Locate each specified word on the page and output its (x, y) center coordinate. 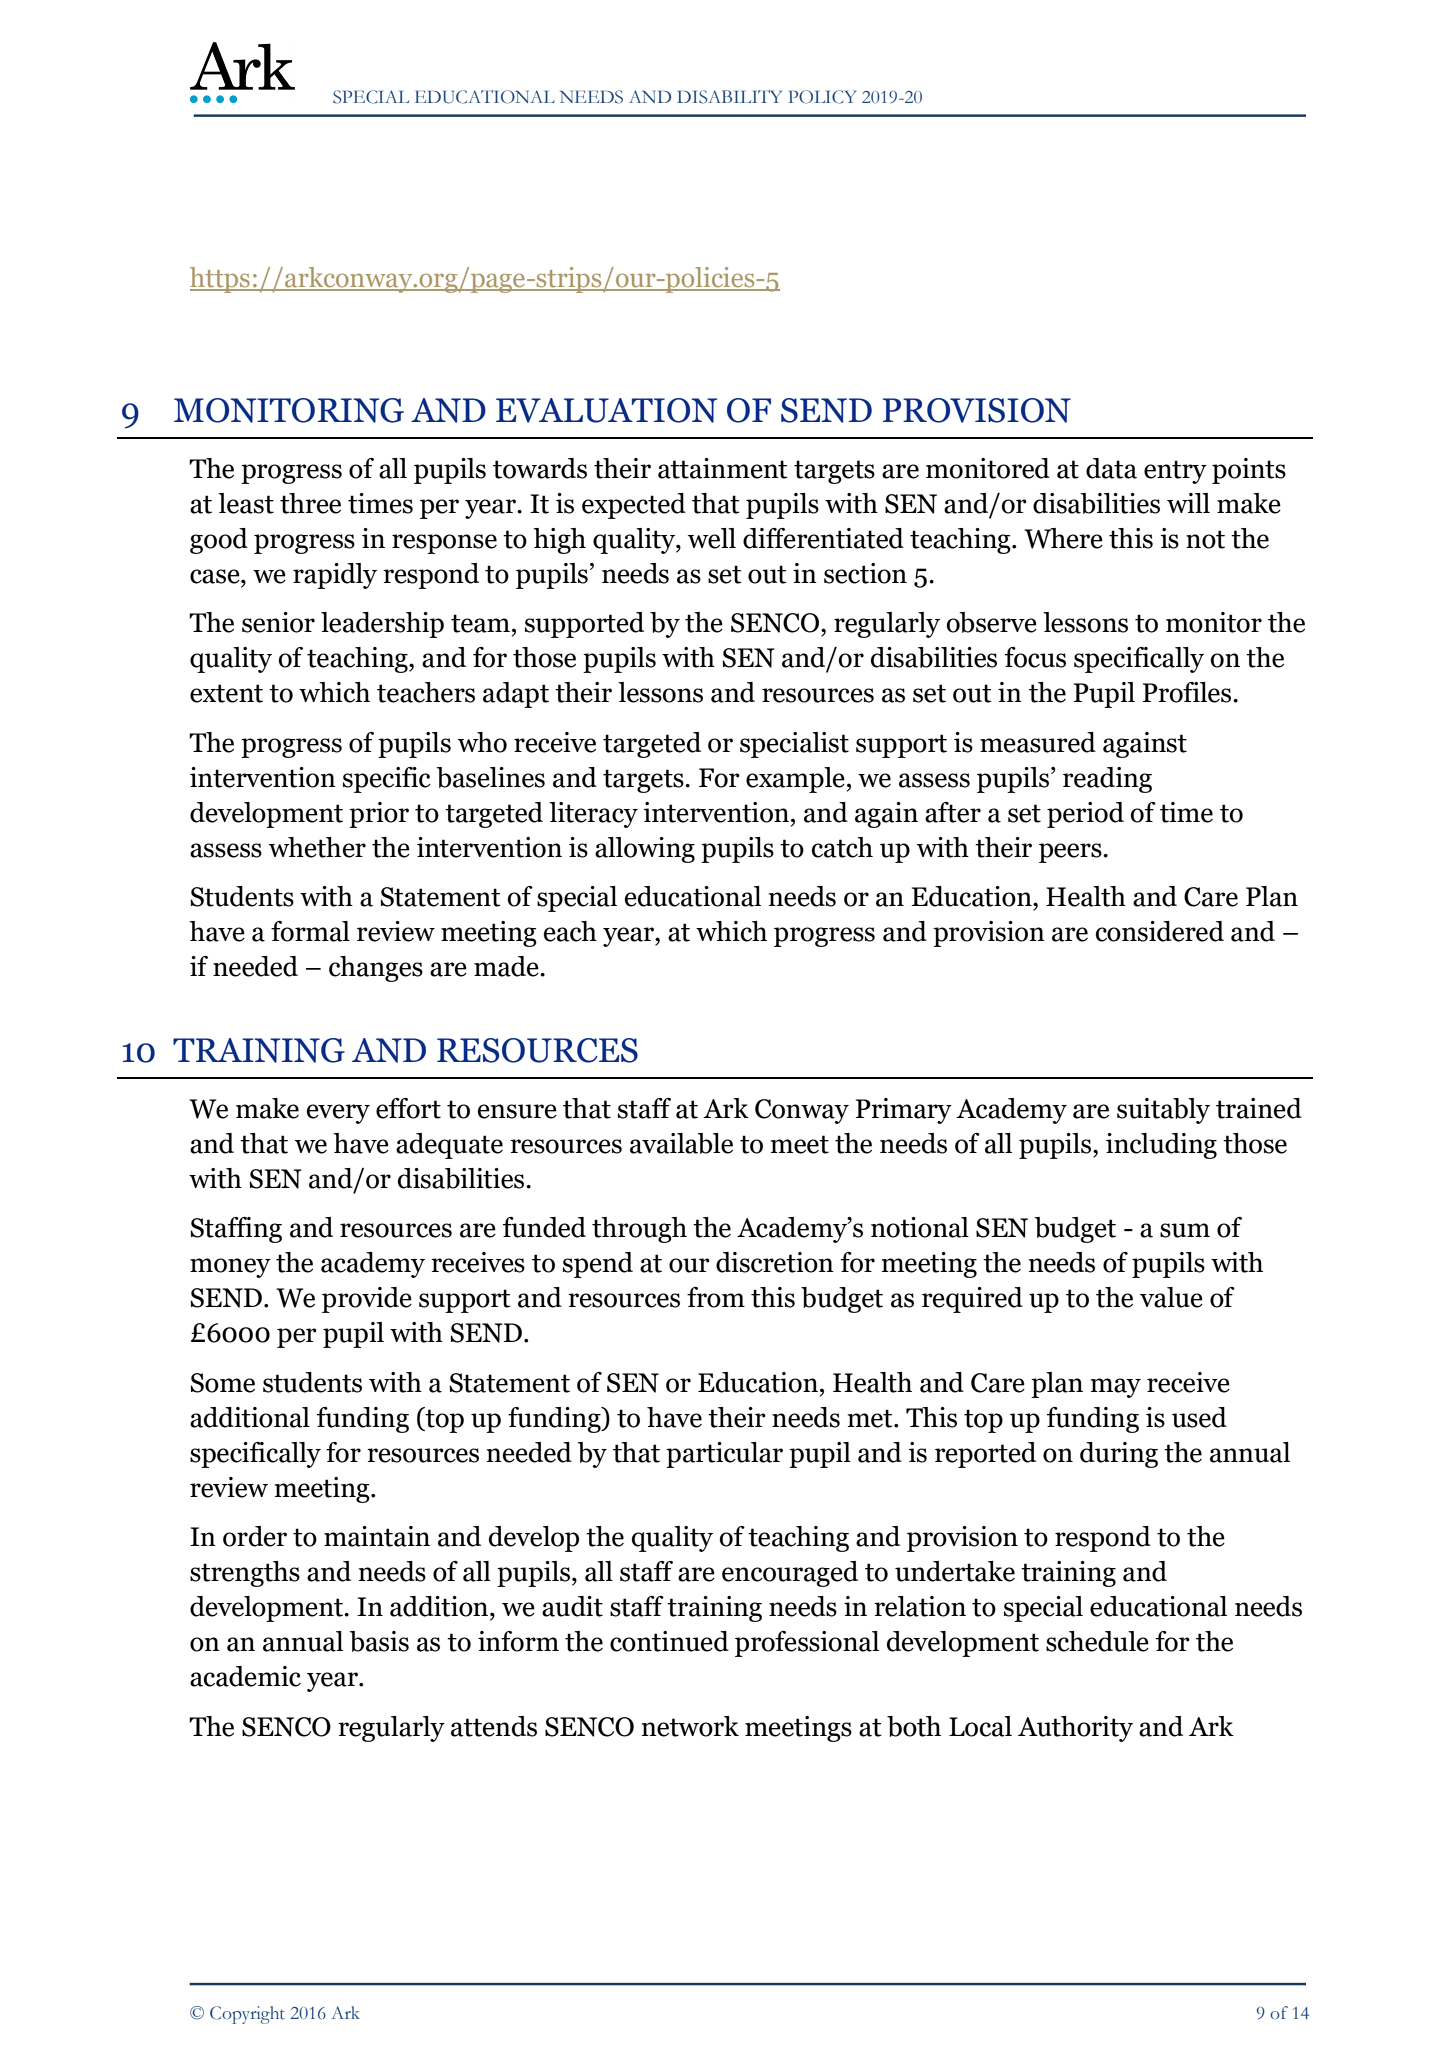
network (690, 1726)
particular (724, 1455)
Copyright (247, 2015)
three (310, 503)
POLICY (822, 97)
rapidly (335, 576)
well (712, 538)
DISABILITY (729, 97)
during (1119, 1455)
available (681, 1143)
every (338, 1114)
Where (1063, 538)
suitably (1163, 1111)
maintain (377, 1536)
